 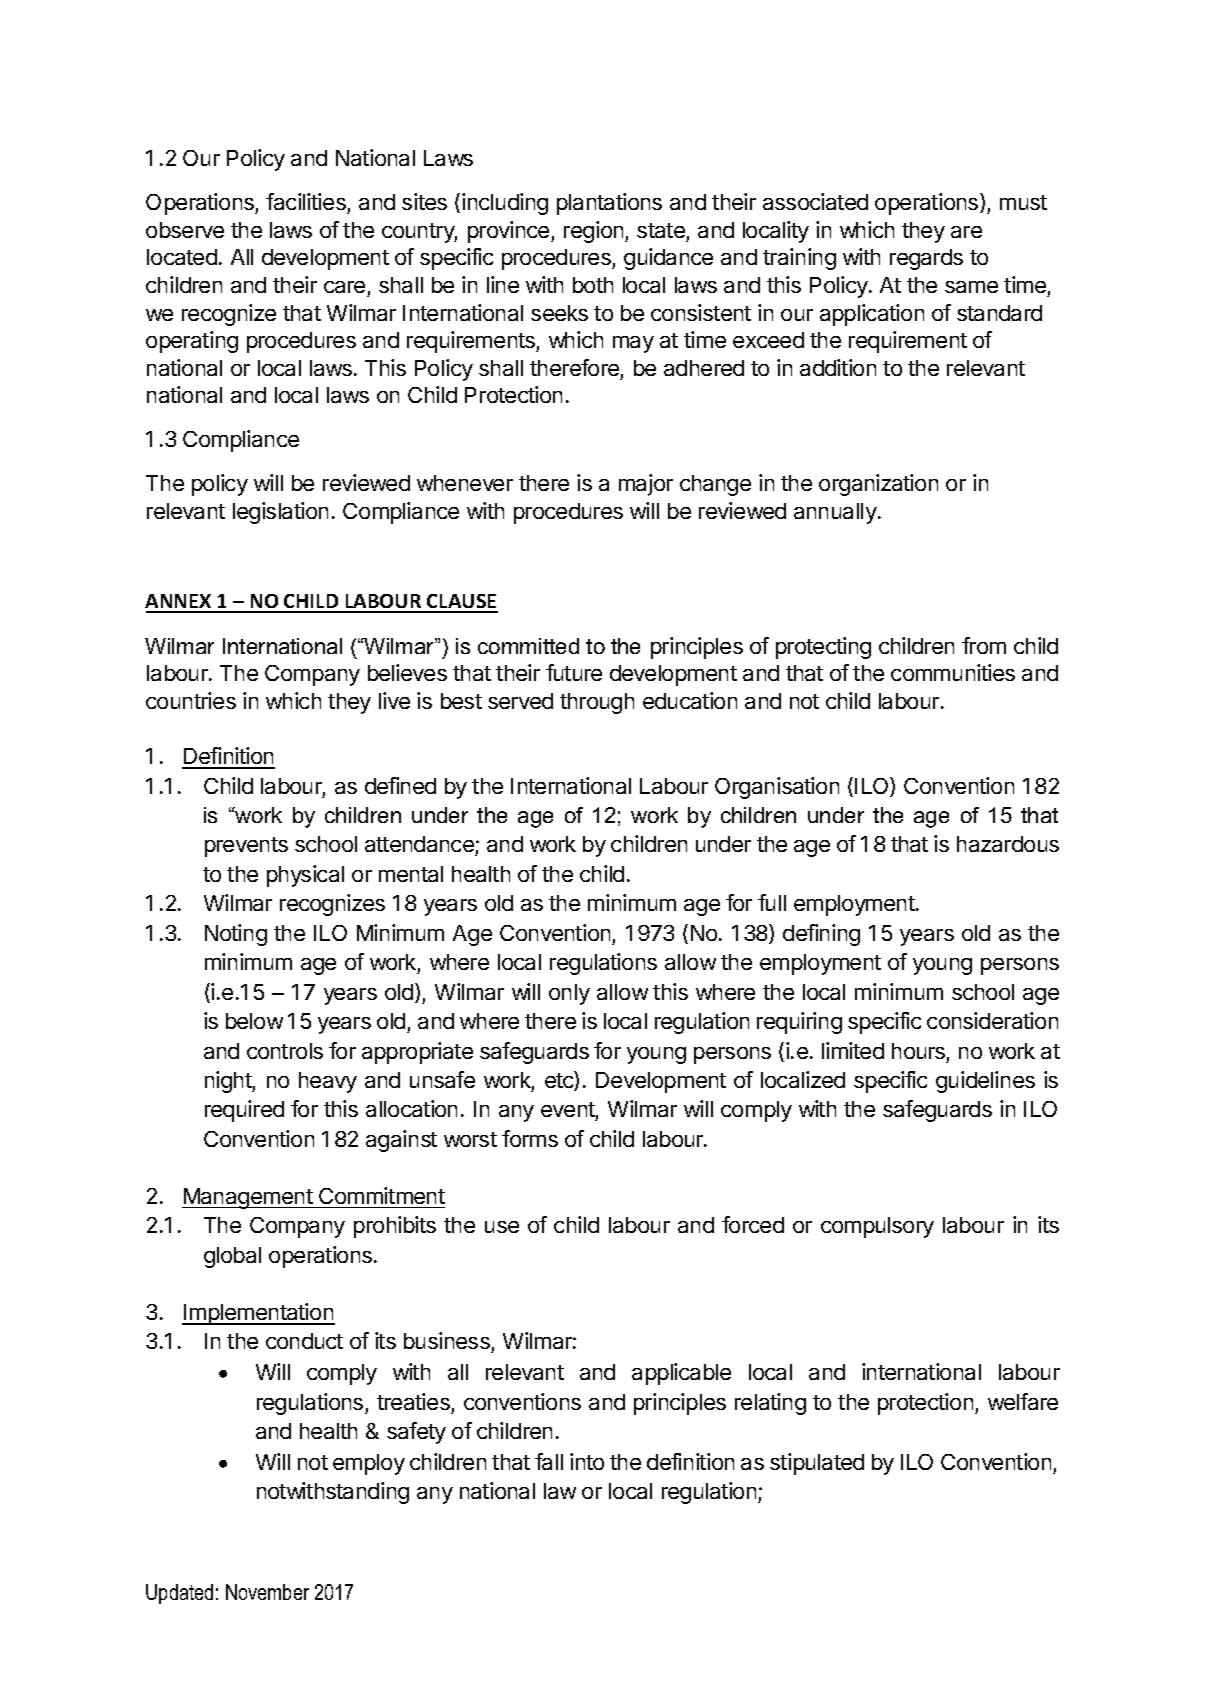 I want to click on forms, so click(x=530, y=1138).
